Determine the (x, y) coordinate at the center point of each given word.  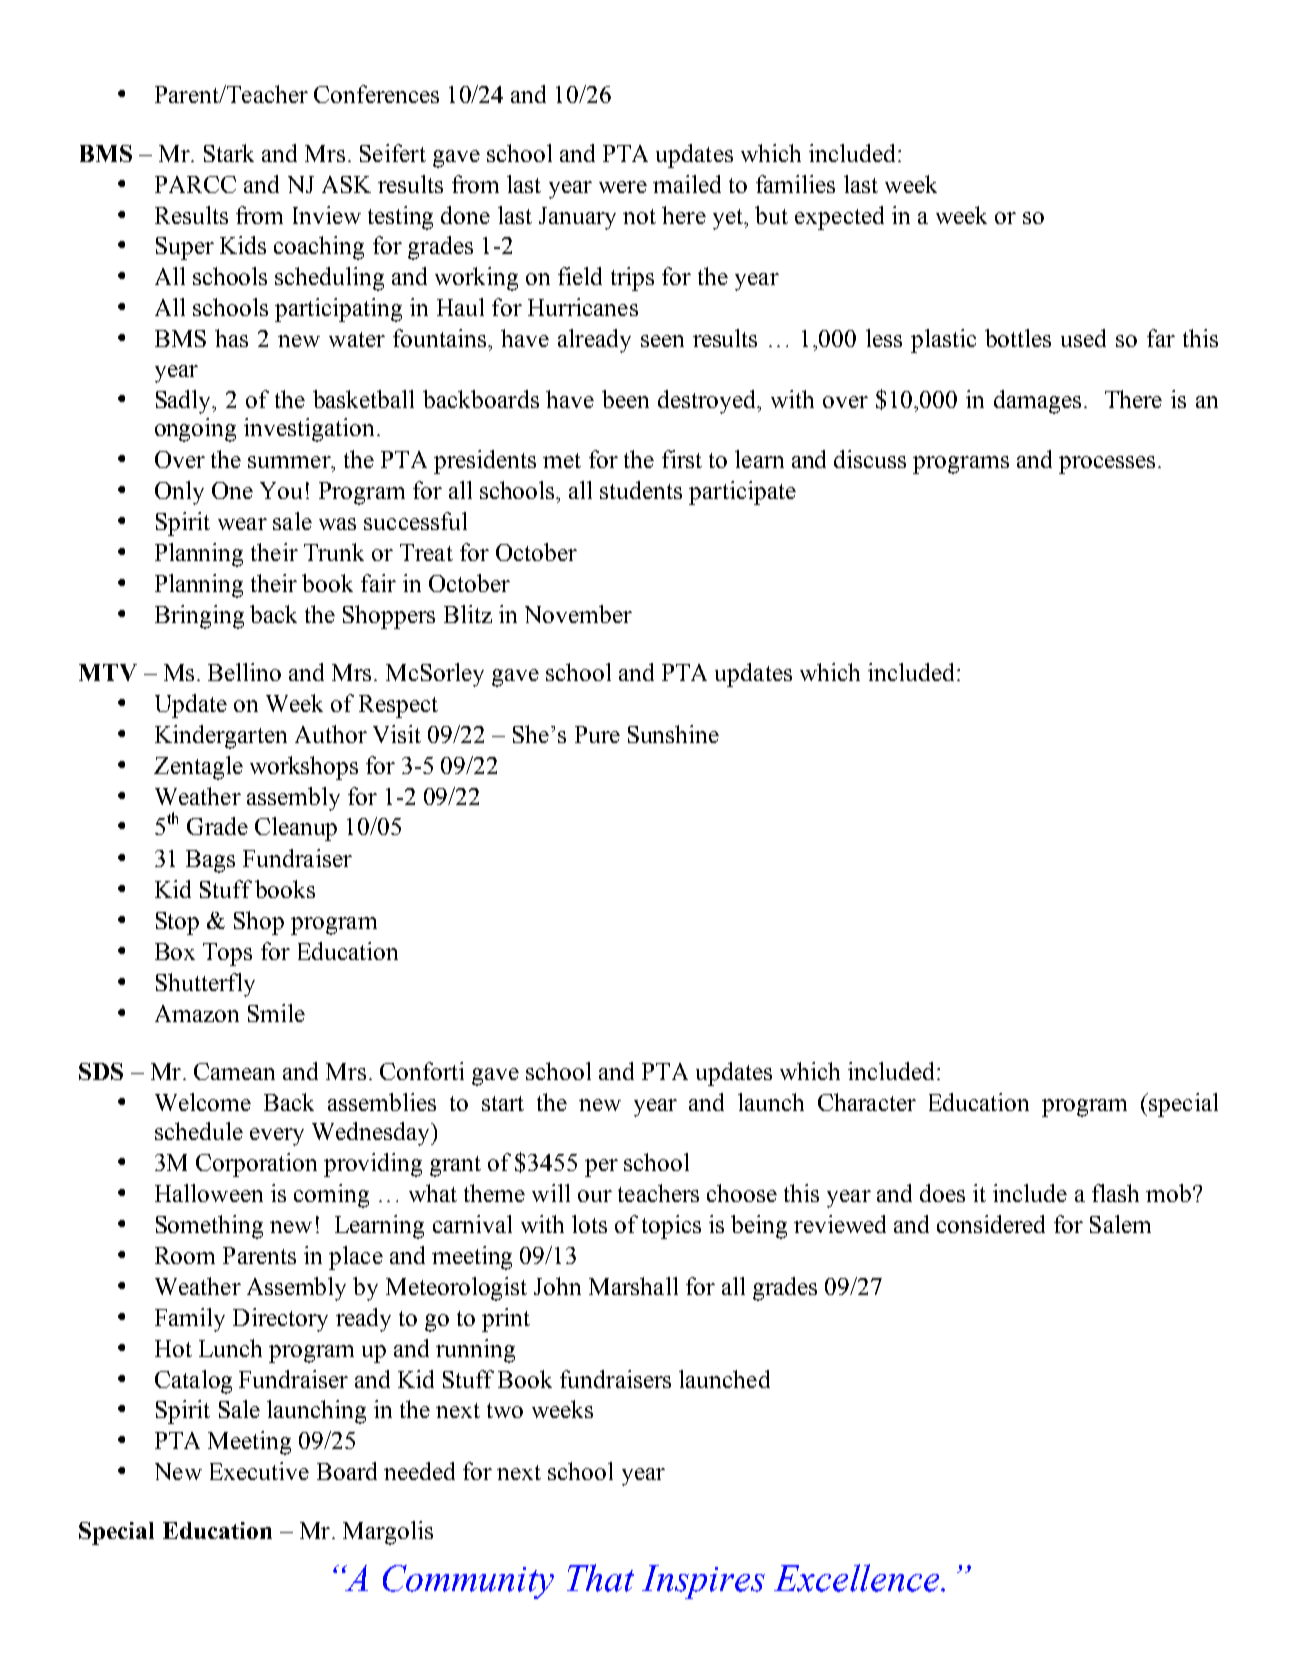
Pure (597, 734)
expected (839, 218)
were (623, 187)
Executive (259, 1471)
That (600, 1578)
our (595, 1196)
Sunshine (673, 734)
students (641, 490)
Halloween (209, 1193)
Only (179, 493)
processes (1107, 465)
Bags (210, 861)
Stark (229, 153)
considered (991, 1224)
